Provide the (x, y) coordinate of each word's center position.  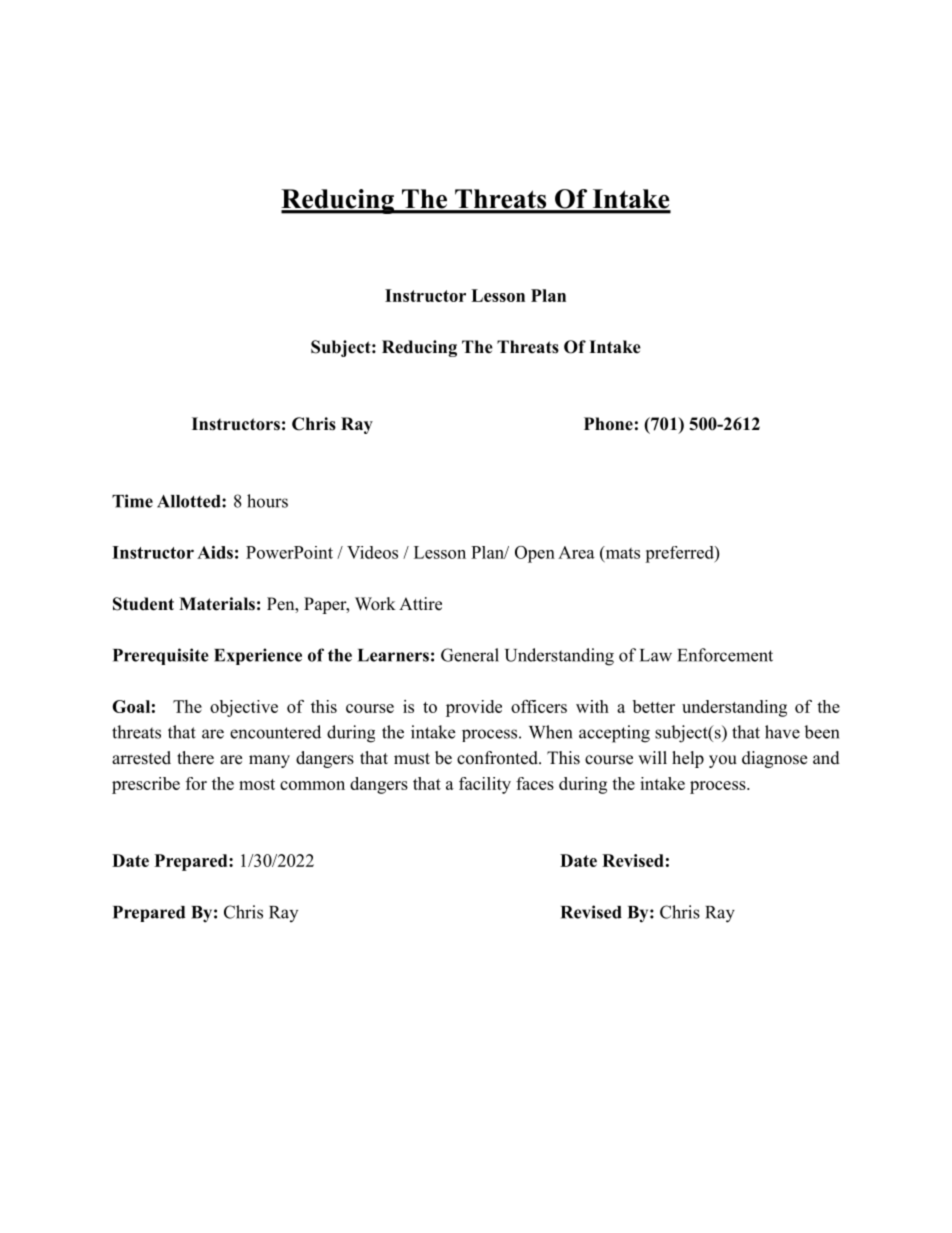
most (257, 784)
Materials (217, 604)
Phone (608, 424)
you (723, 761)
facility (485, 785)
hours (267, 501)
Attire (420, 604)
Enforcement (725, 655)
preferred (680, 554)
